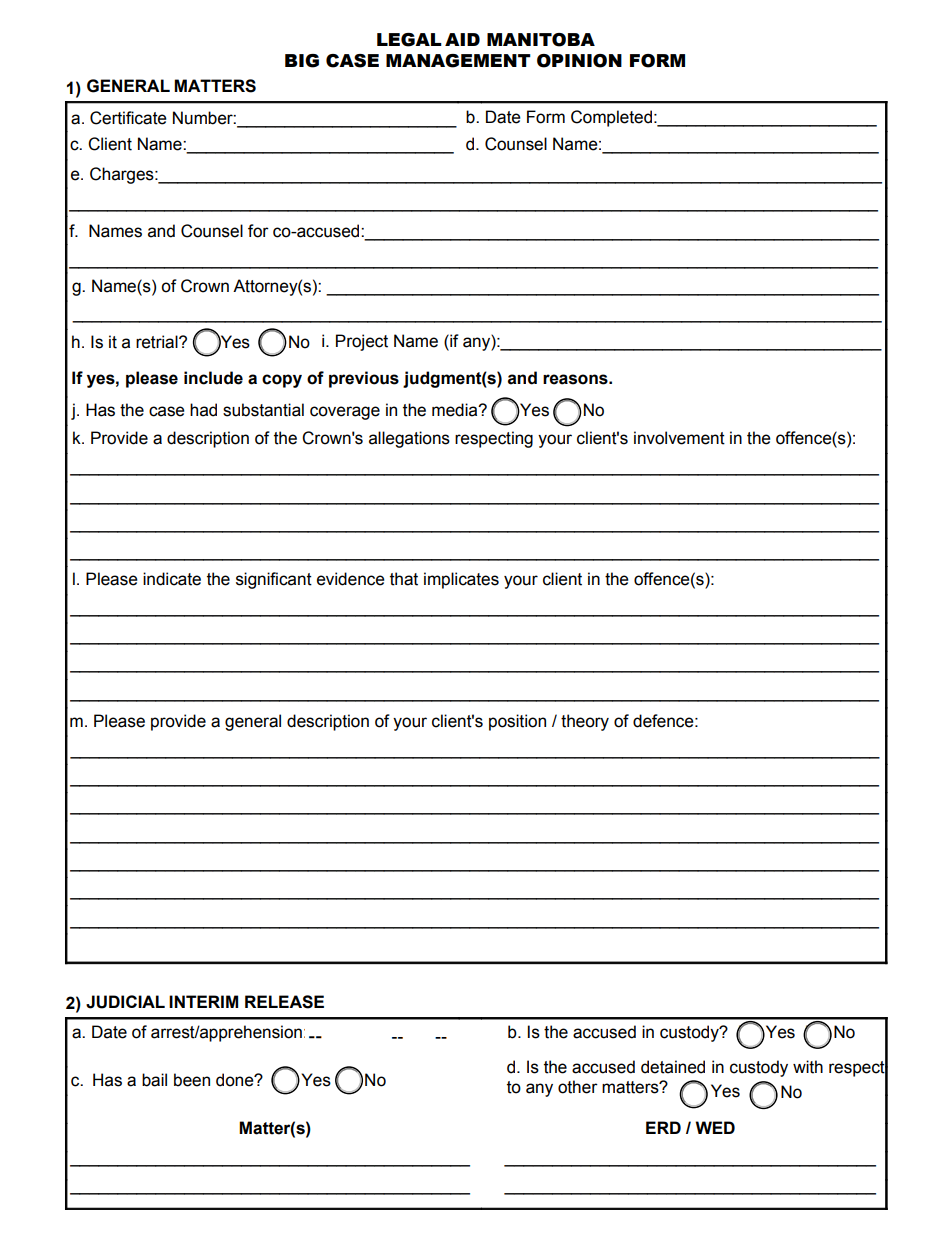 The width and height of the document is (952, 1233). Describe the element at coordinates (172, 579) in the document. I see `indicate` at that location.
